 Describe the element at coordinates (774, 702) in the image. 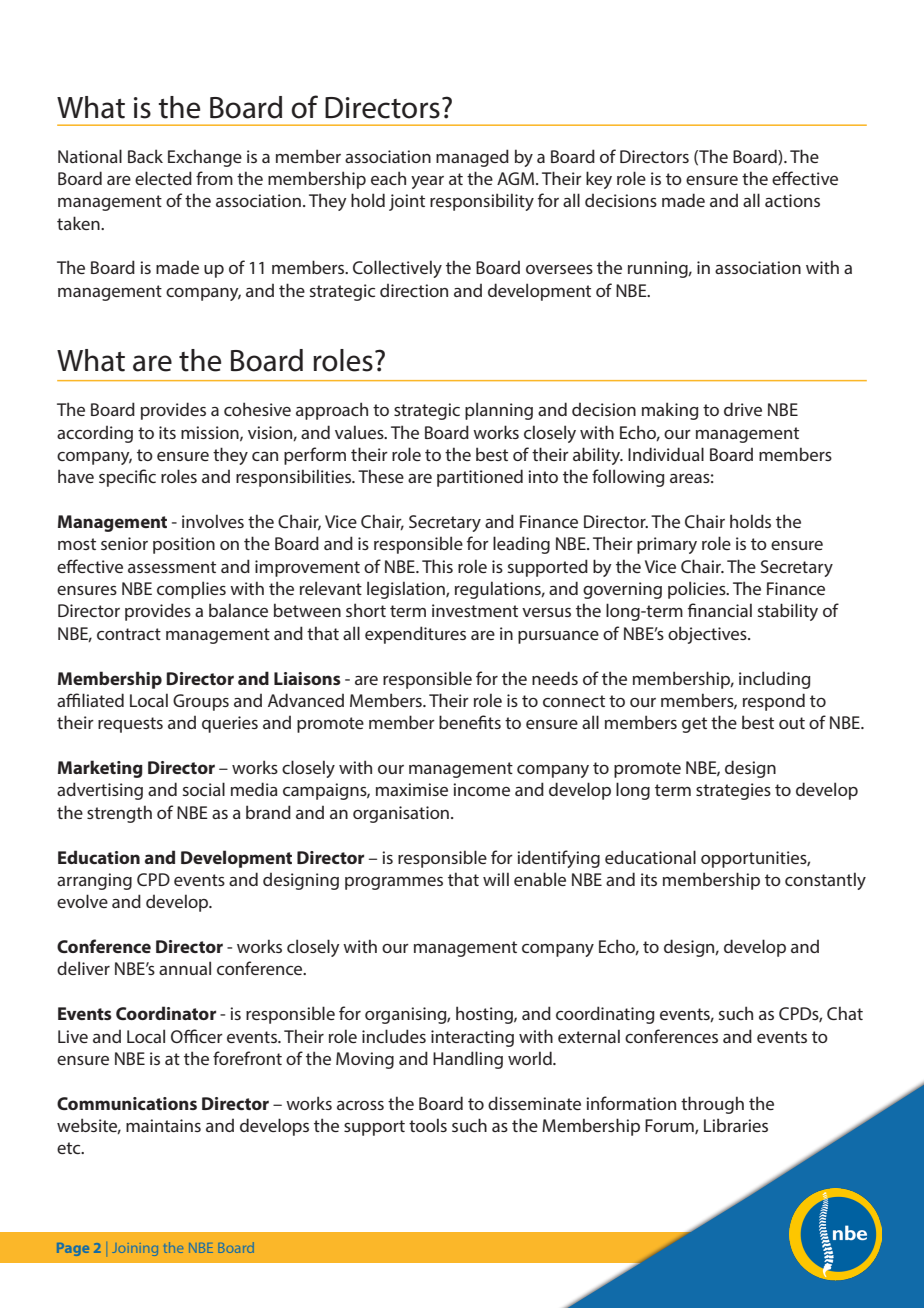

I see `respond` at that location.
